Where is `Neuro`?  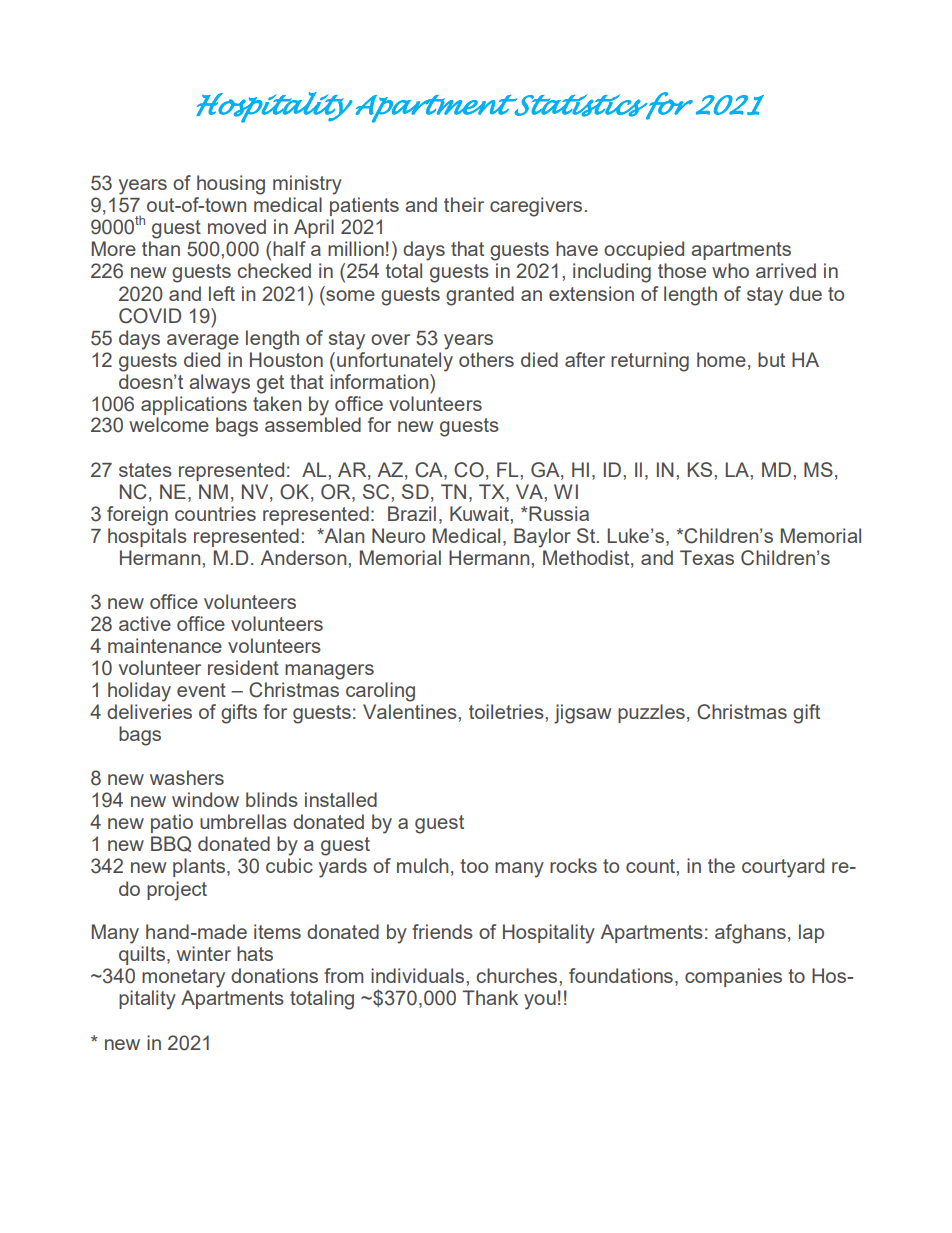
Neuro is located at coordinates (398, 535).
